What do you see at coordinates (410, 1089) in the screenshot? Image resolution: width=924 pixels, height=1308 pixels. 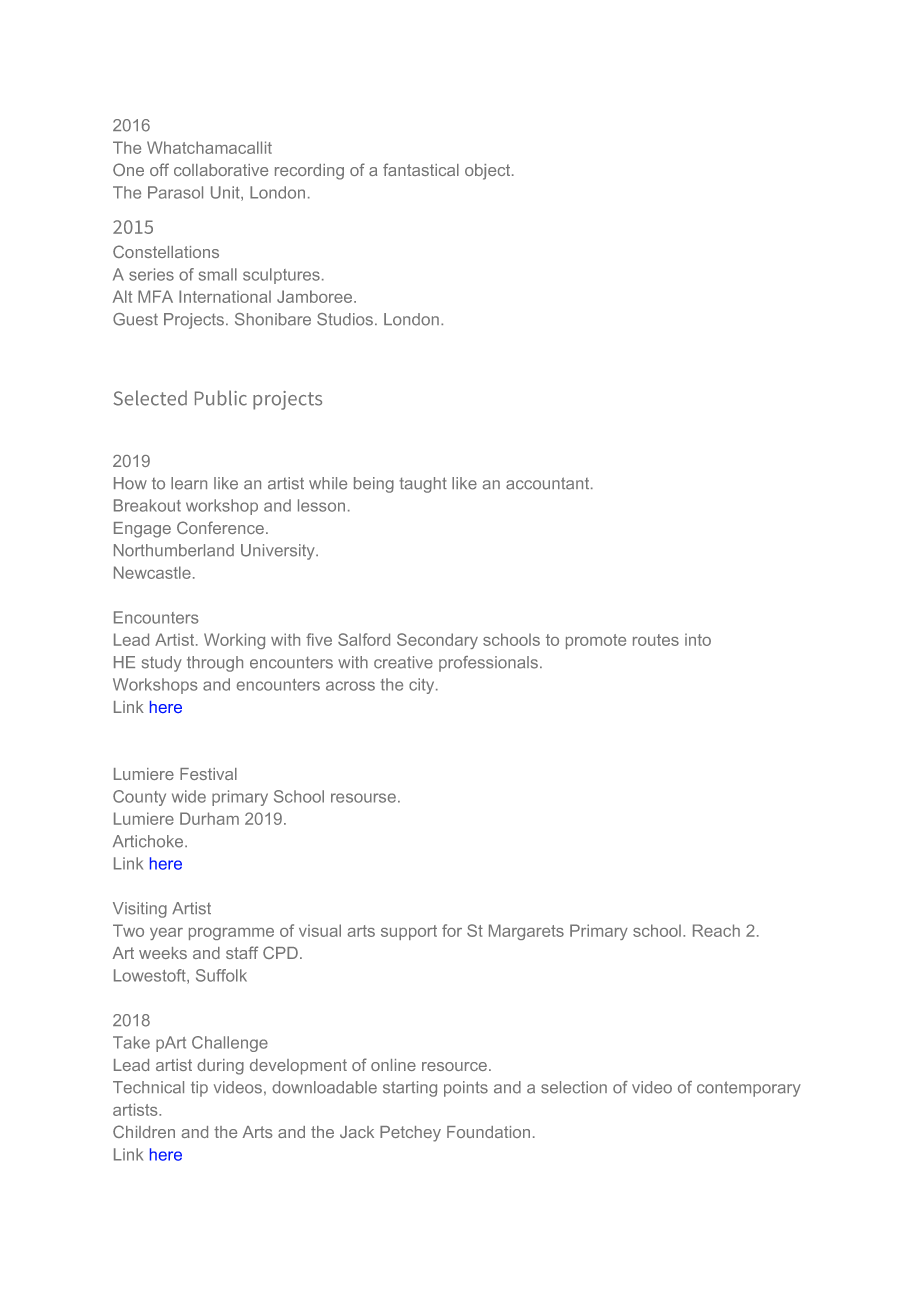 I see `starting` at bounding box center [410, 1089].
